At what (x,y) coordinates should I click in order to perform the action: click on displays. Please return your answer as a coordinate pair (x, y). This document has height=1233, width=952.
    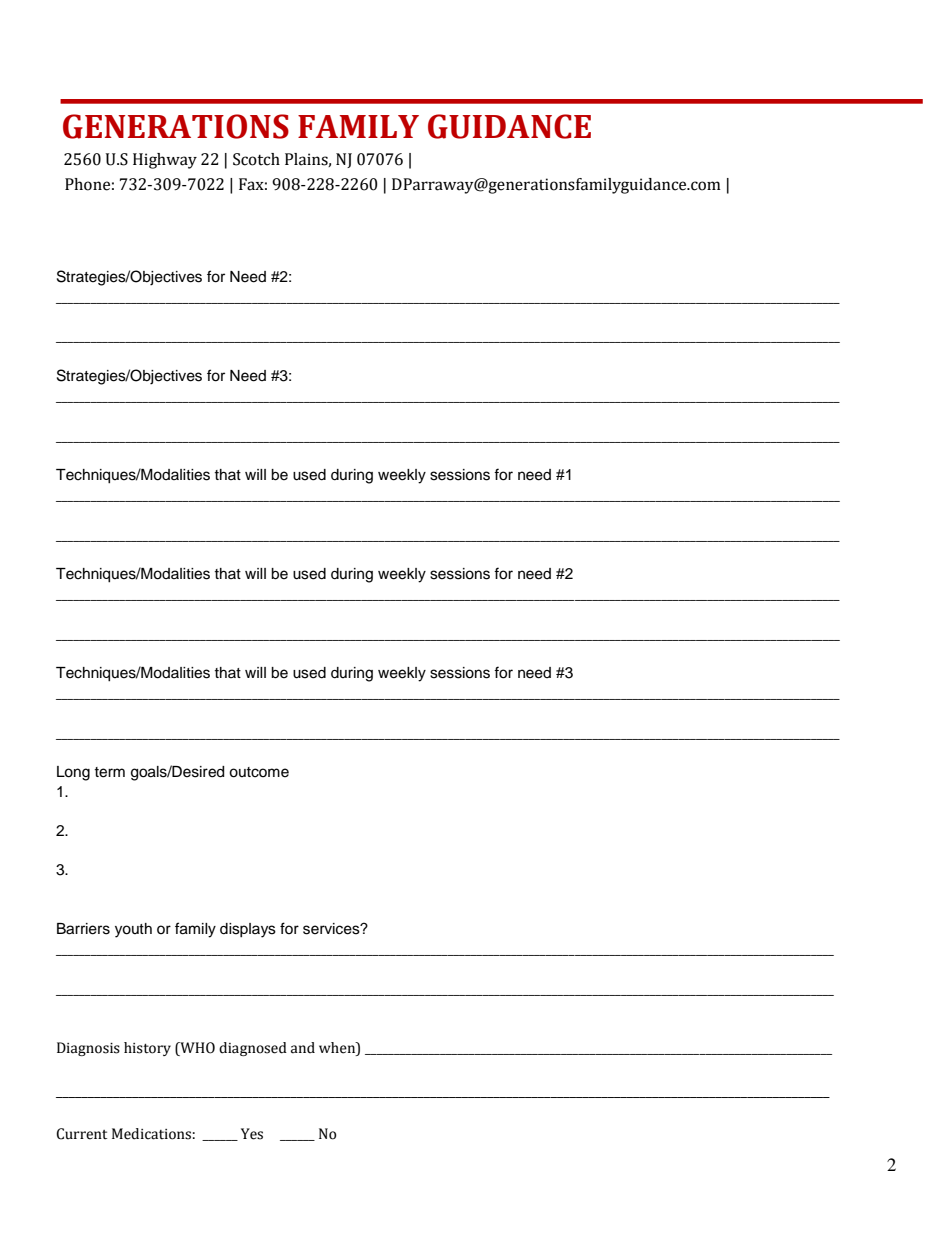
    Looking at the image, I should click on (248, 930).
